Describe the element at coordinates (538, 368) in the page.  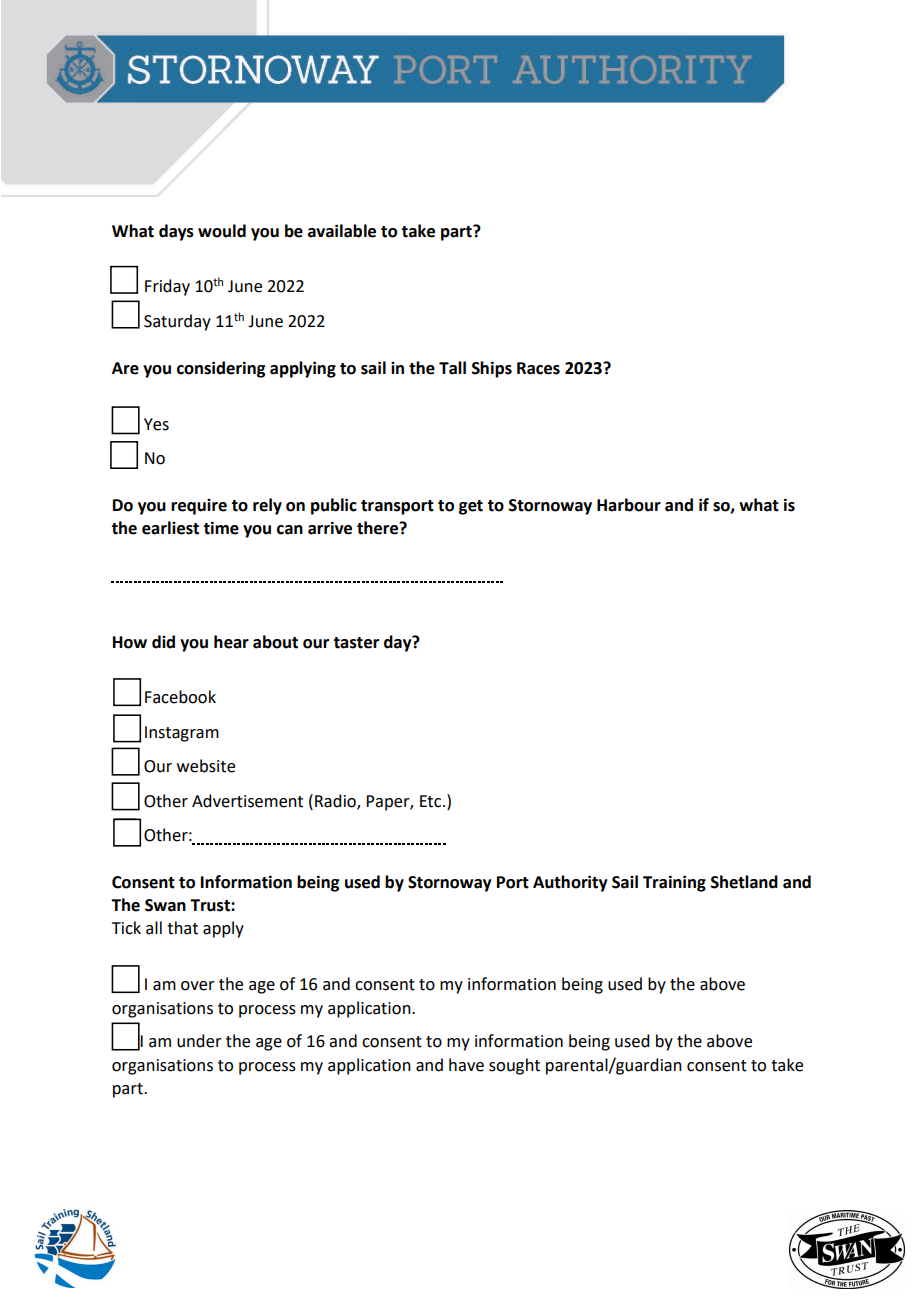
I see `Races` at that location.
